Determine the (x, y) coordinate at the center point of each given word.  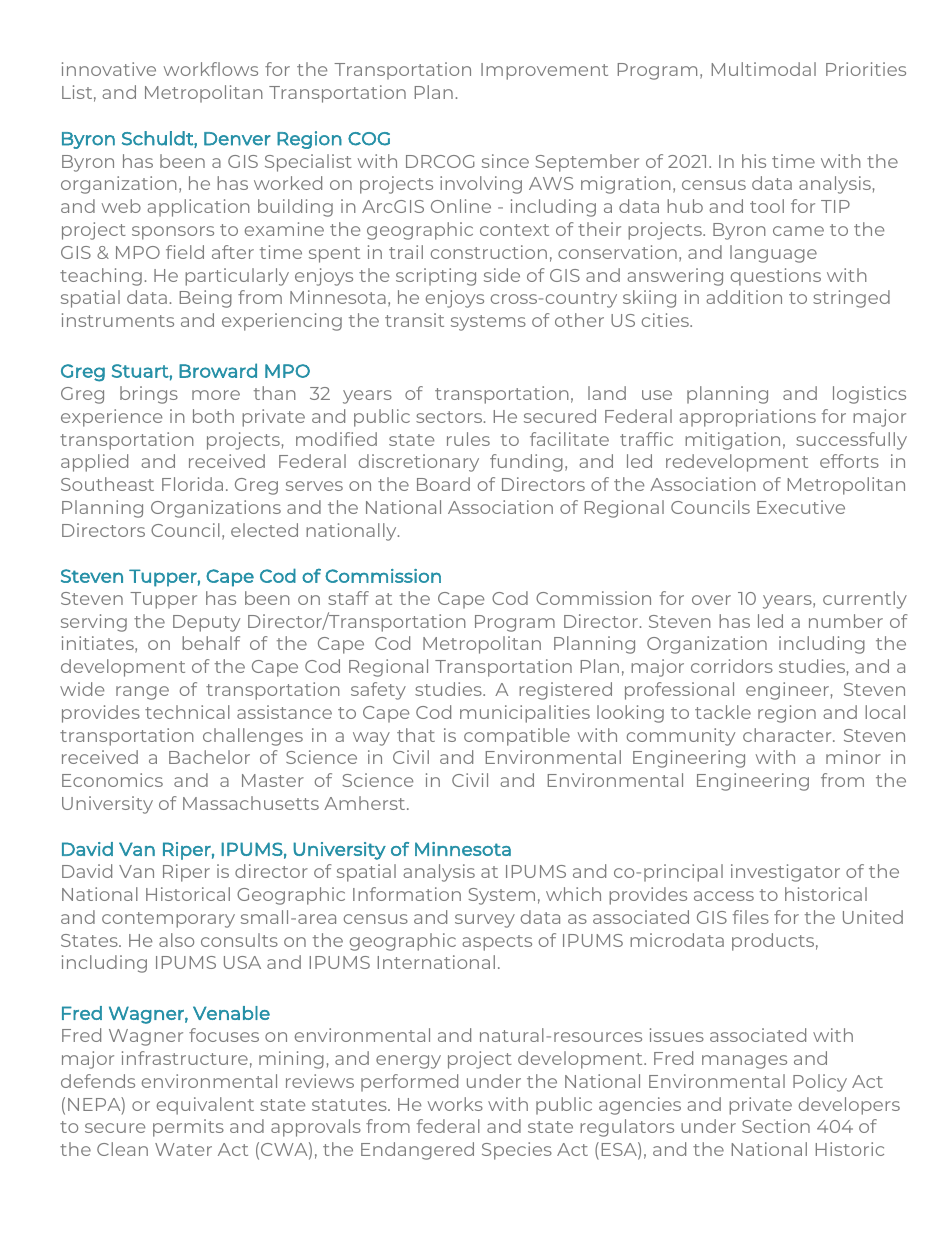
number (846, 621)
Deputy (206, 623)
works (455, 1104)
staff (348, 598)
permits (188, 1128)
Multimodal (764, 69)
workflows (211, 69)
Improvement (544, 71)
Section (776, 1126)
